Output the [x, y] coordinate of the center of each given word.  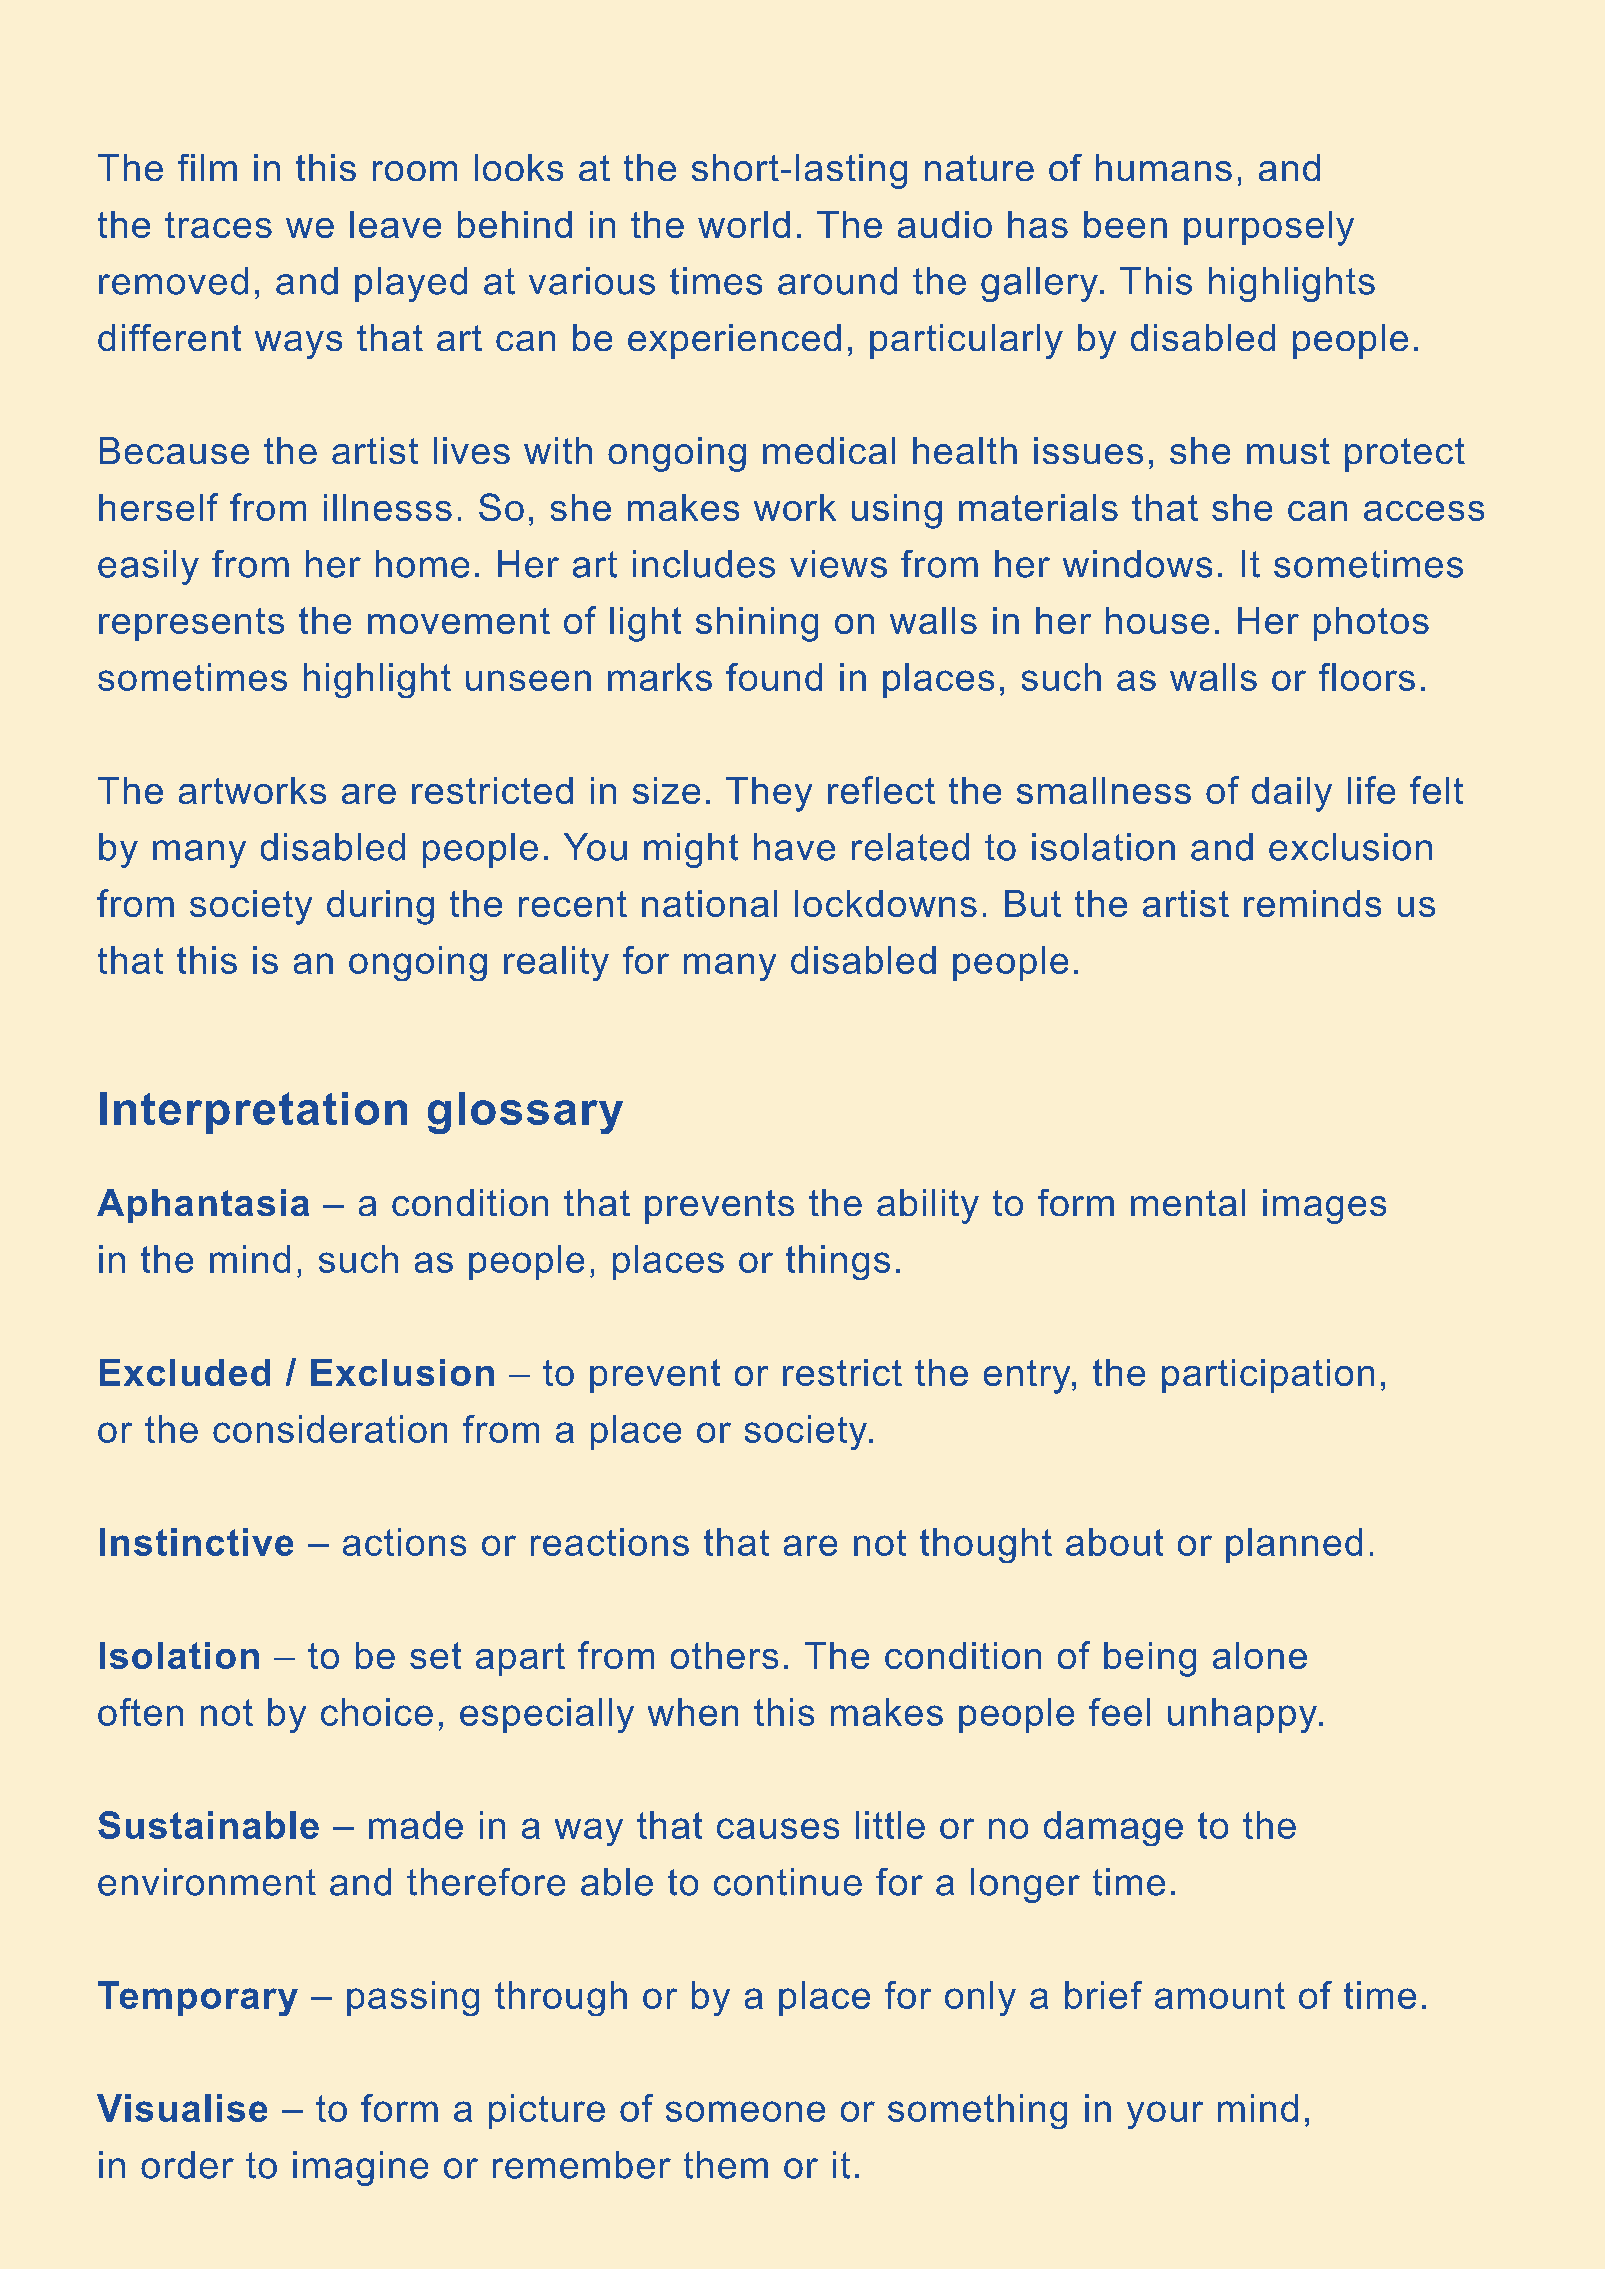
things [838, 1262]
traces [218, 225]
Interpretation [253, 1113]
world [744, 224]
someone [745, 2111]
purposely [1269, 228]
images [1324, 1206]
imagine [360, 2168]
